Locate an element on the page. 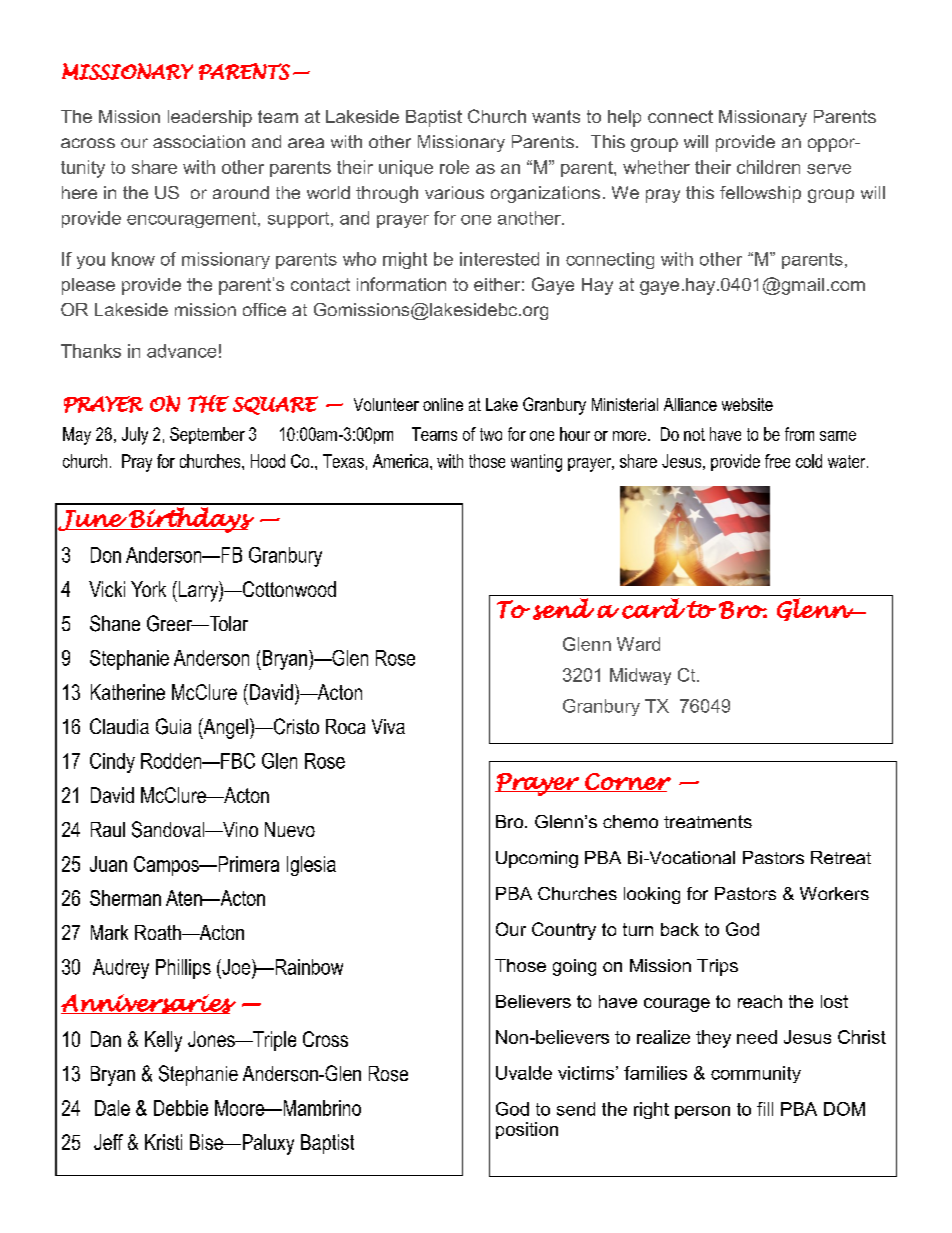 The width and height of the document is (952, 1233). children is located at coordinates (768, 167).
